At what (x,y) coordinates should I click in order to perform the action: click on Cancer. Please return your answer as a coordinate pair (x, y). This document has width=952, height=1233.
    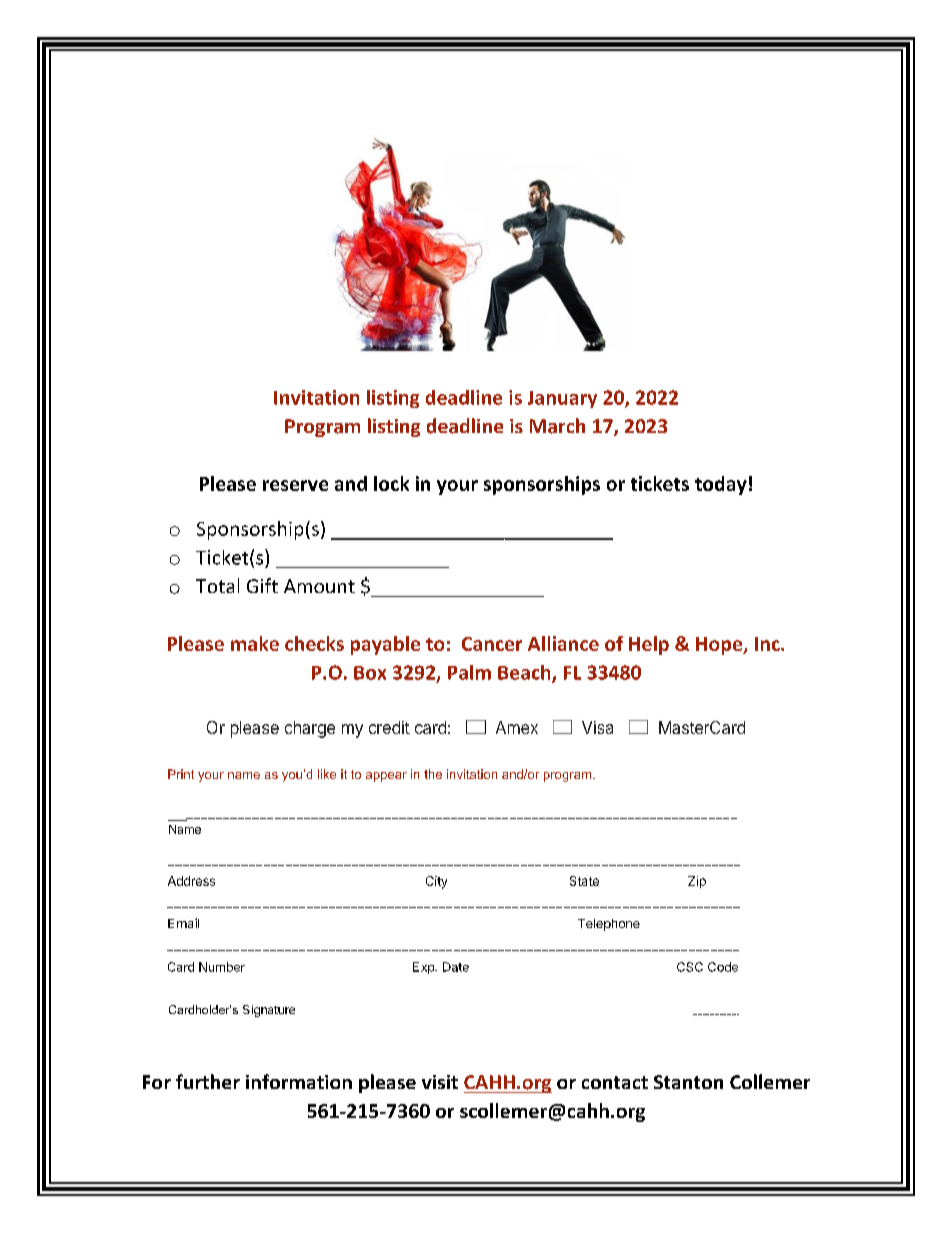
    Looking at the image, I should click on (492, 644).
